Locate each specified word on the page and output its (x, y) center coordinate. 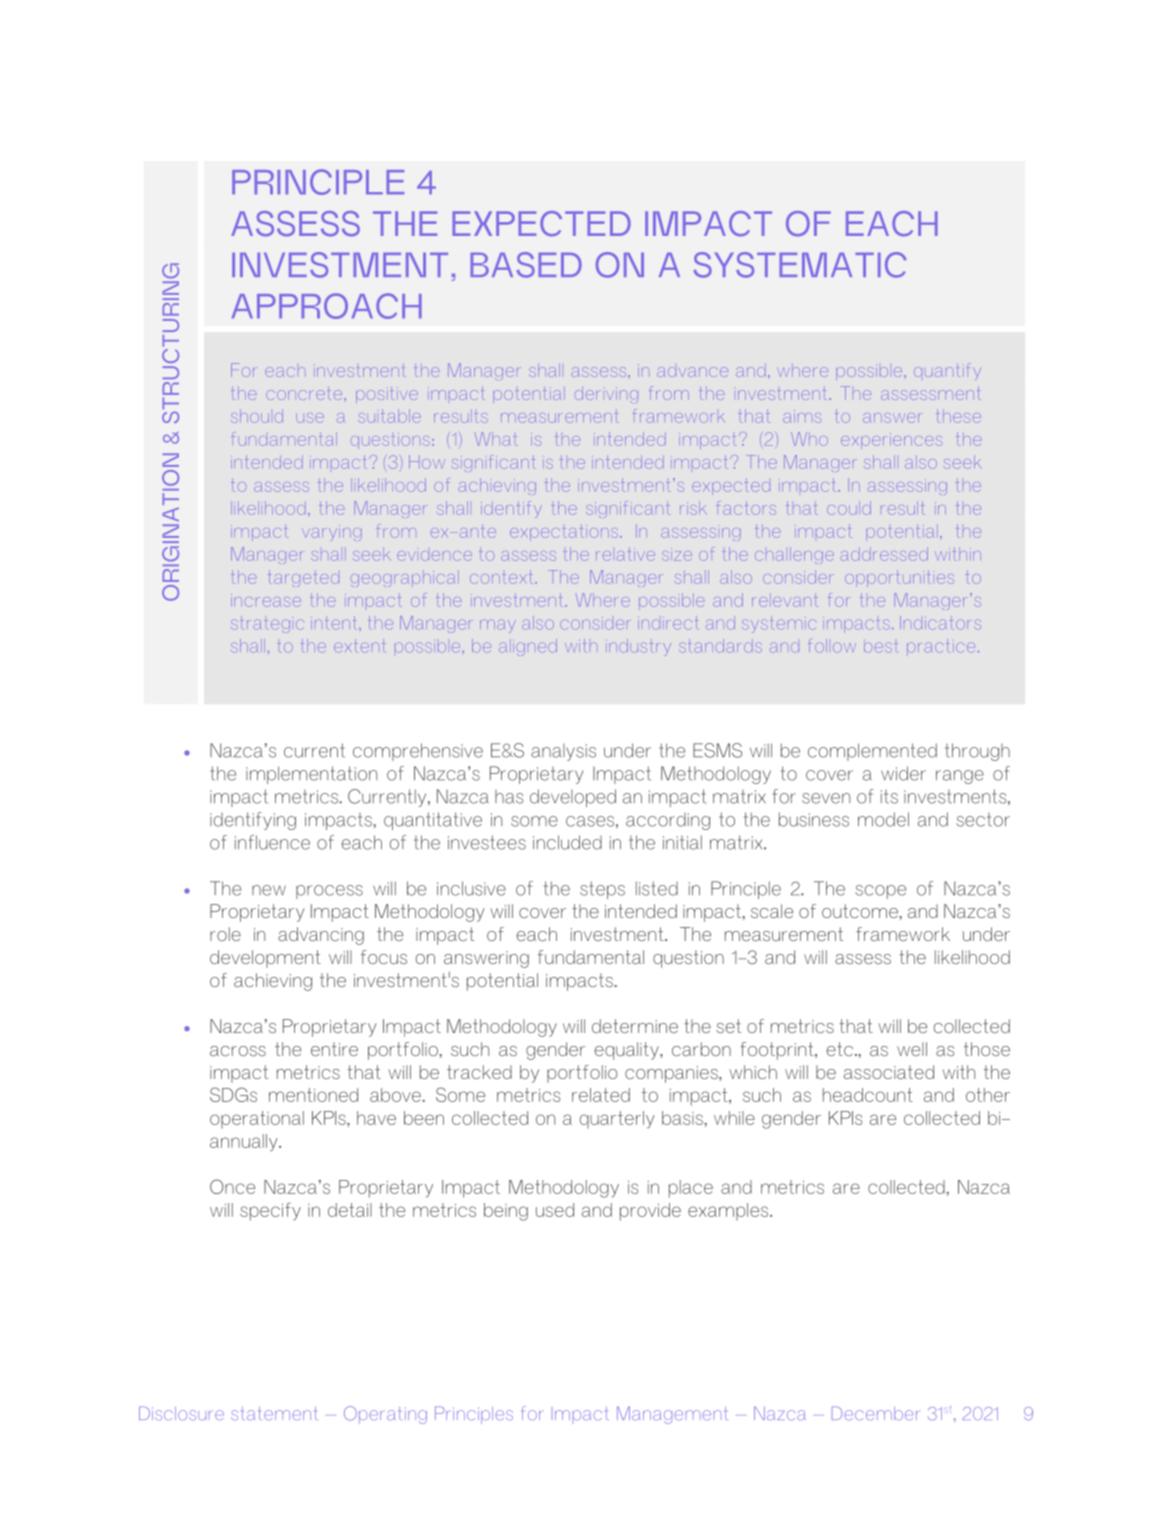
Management (672, 1415)
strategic (267, 624)
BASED (526, 265)
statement (273, 1413)
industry (640, 647)
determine (635, 1026)
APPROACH (327, 306)
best (880, 647)
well (912, 1049)
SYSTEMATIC (800, 265)
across (238, 1051)
